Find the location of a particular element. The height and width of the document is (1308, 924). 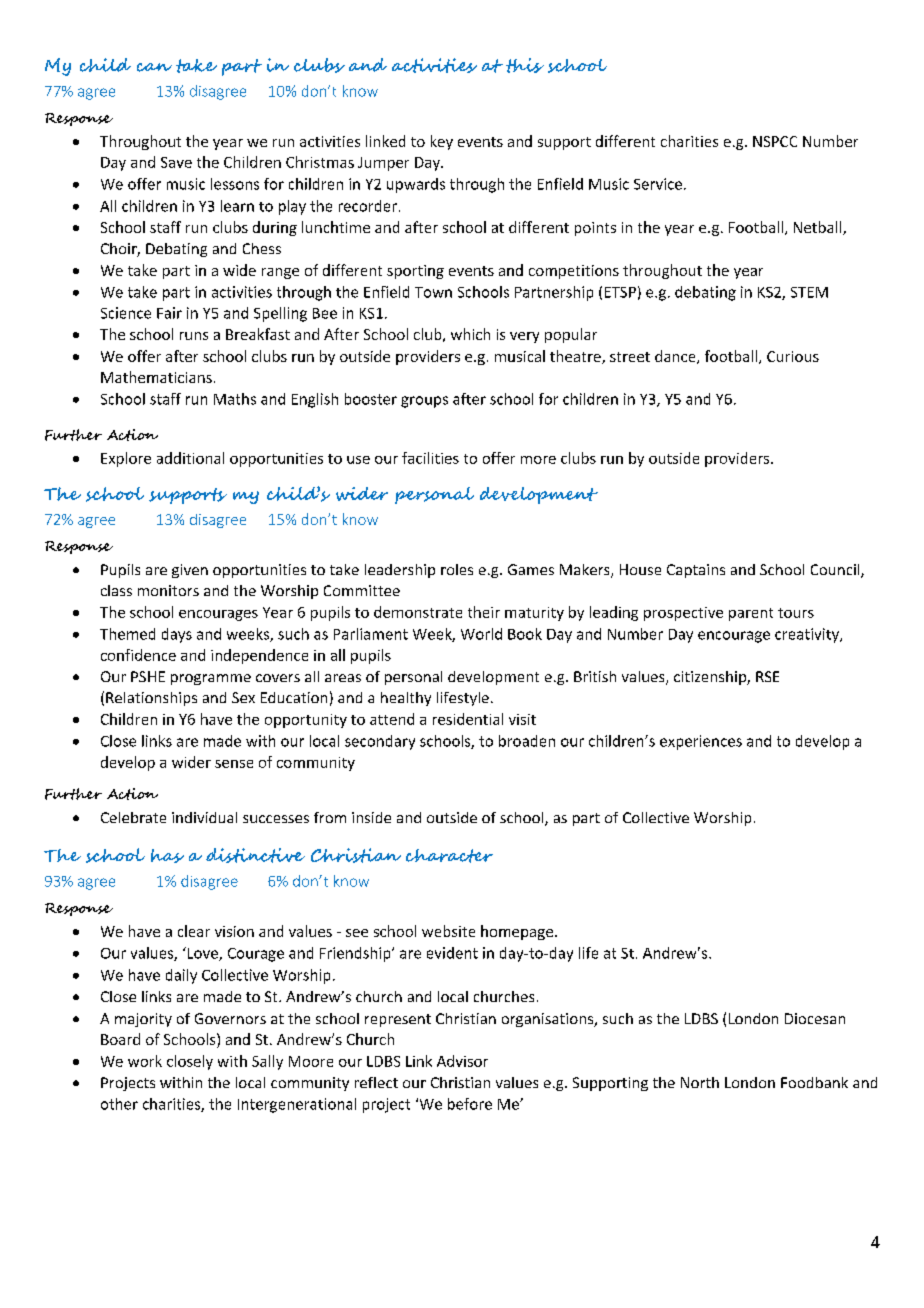

NSPCC is located at coordinates (775, 141).
